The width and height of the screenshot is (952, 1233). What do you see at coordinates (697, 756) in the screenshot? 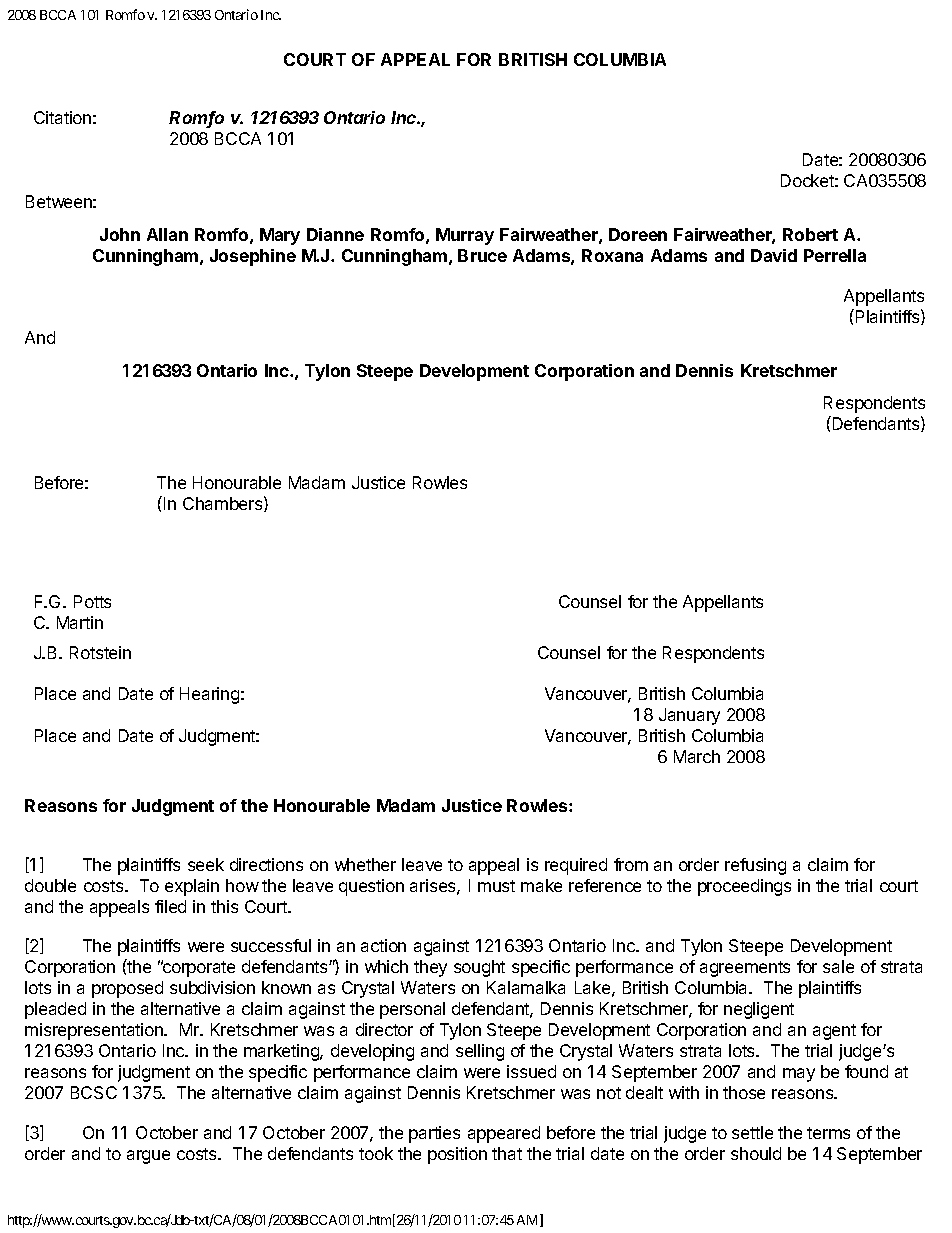
I see `March` at bounding box center [697, 756].
